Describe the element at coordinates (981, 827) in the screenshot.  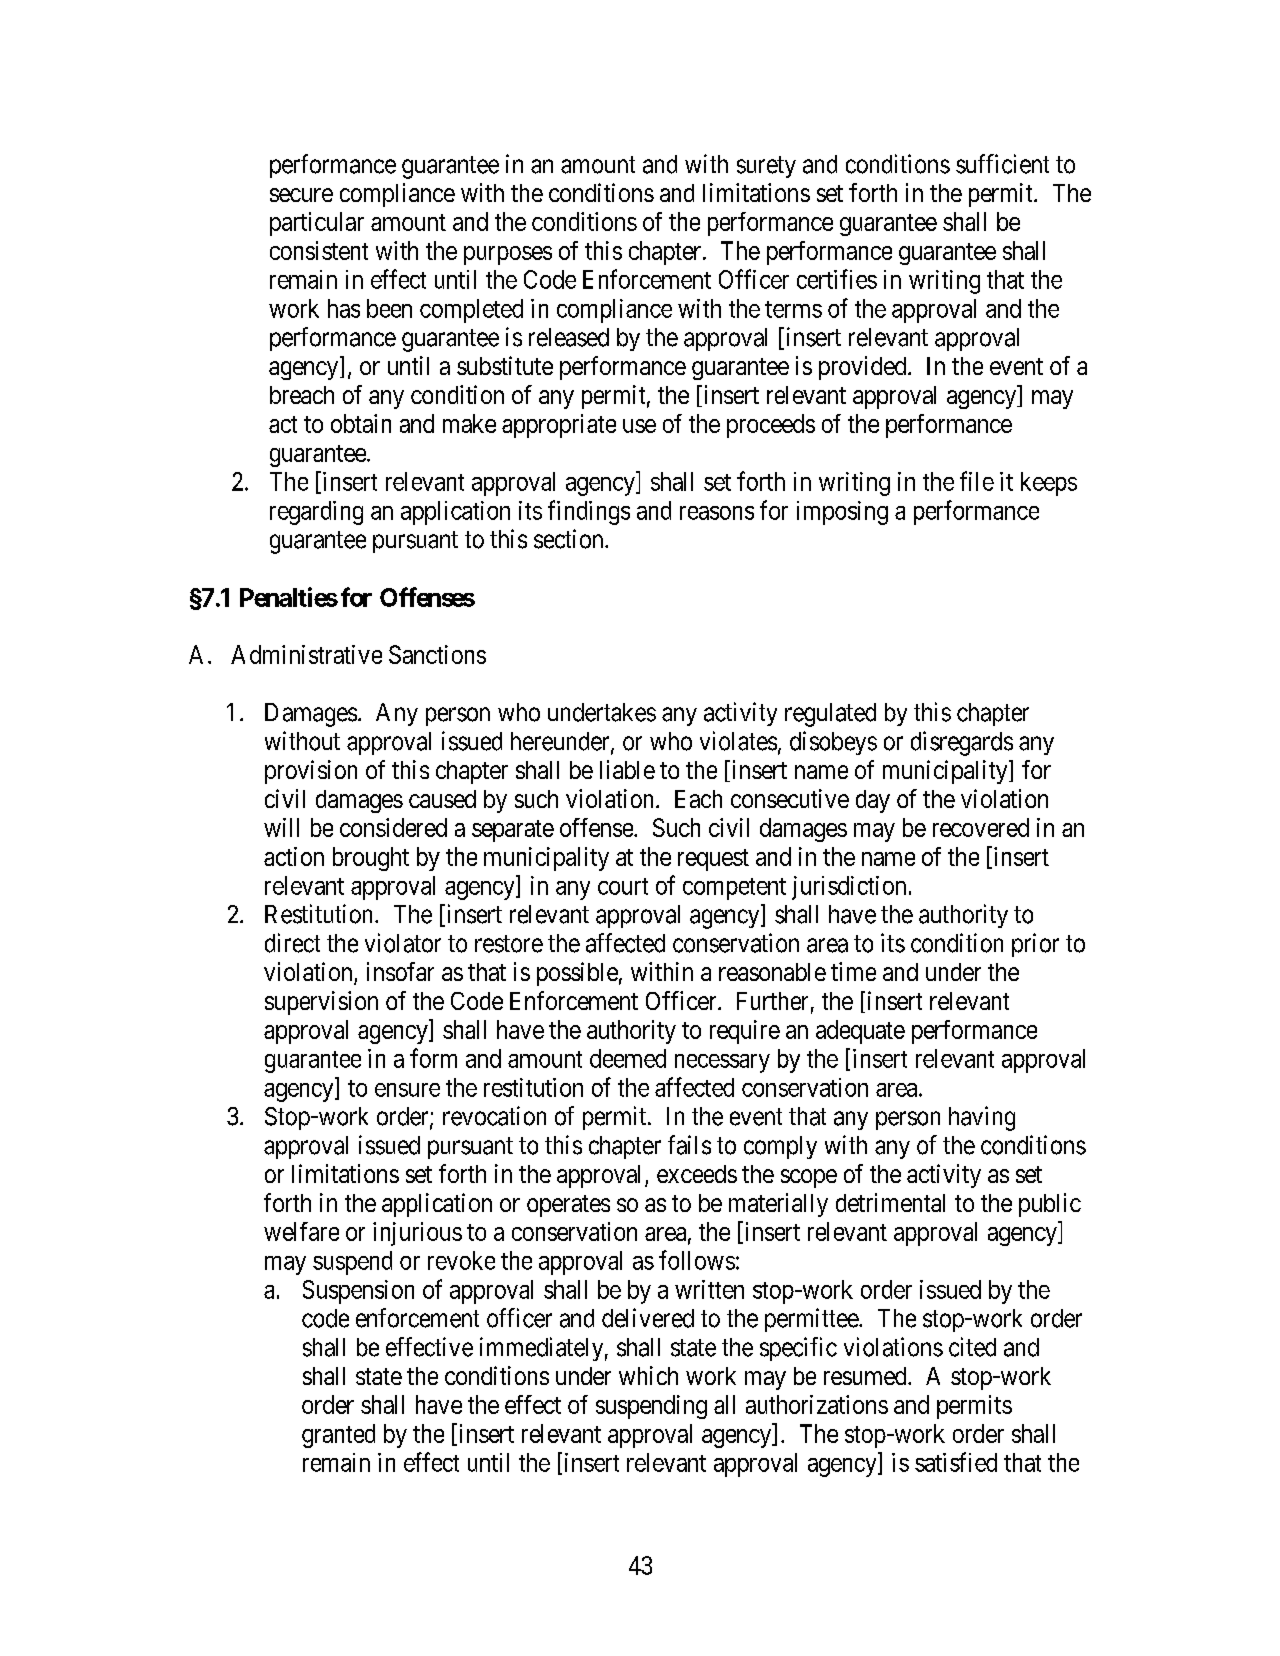
I see `recovered` at that location.
